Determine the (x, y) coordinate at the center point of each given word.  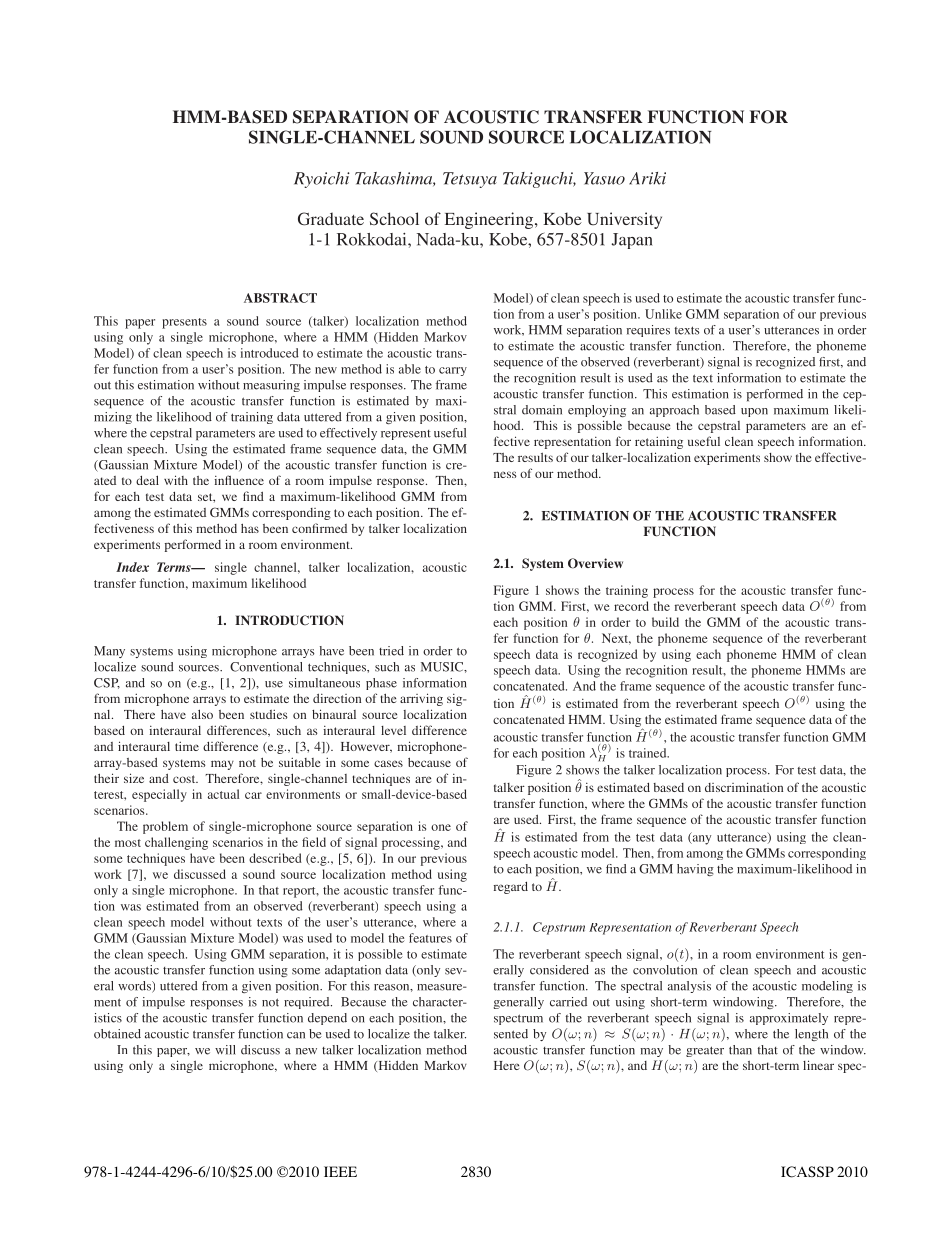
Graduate (331, 219)
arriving (421, 699)
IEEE (340, 1171)
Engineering (490, 220)
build (665, 622)
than (740, 1050)
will (225, 1050)
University (624, 220)
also (202, 714)
